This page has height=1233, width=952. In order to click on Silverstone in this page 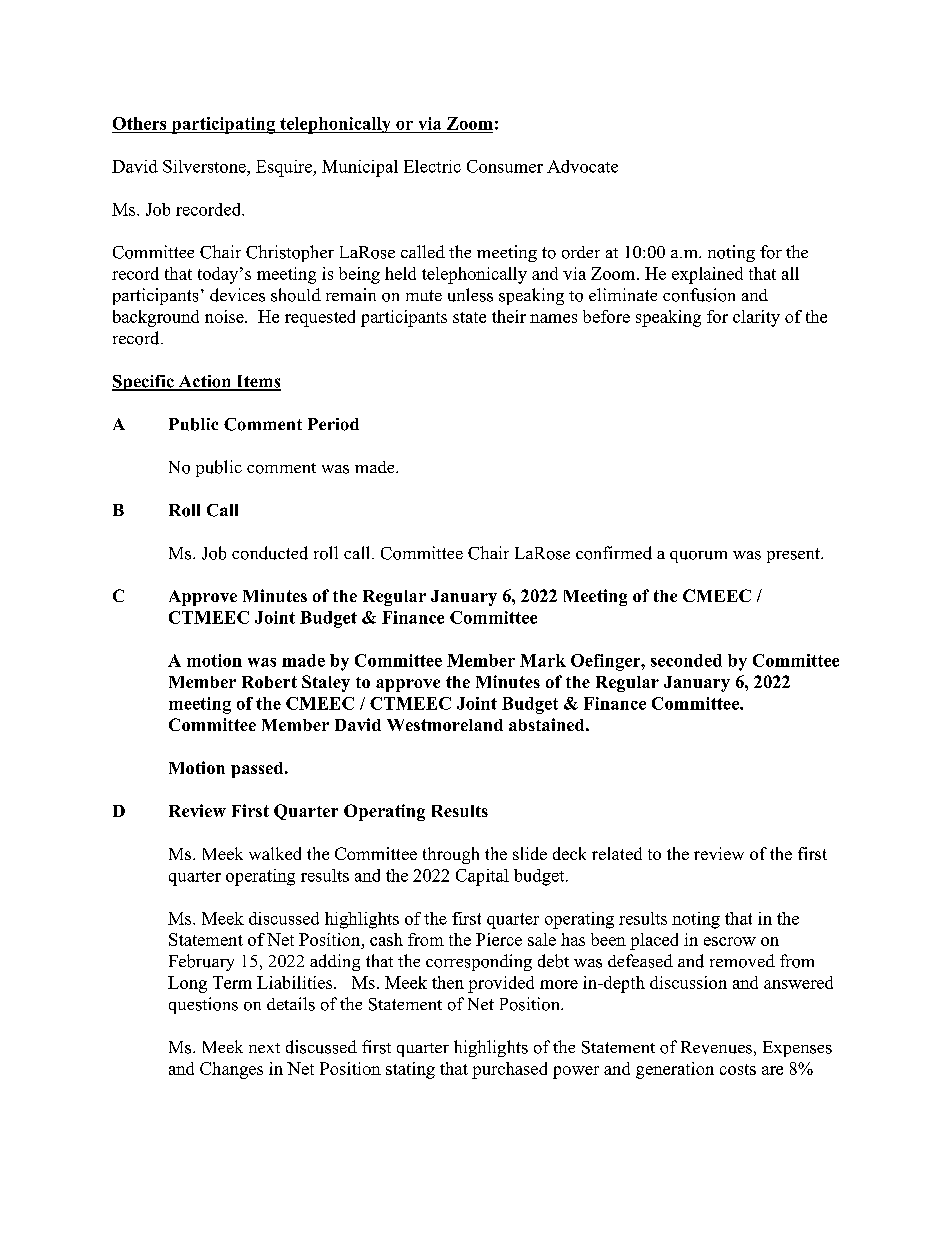, I will do `click(205, 166)`.
